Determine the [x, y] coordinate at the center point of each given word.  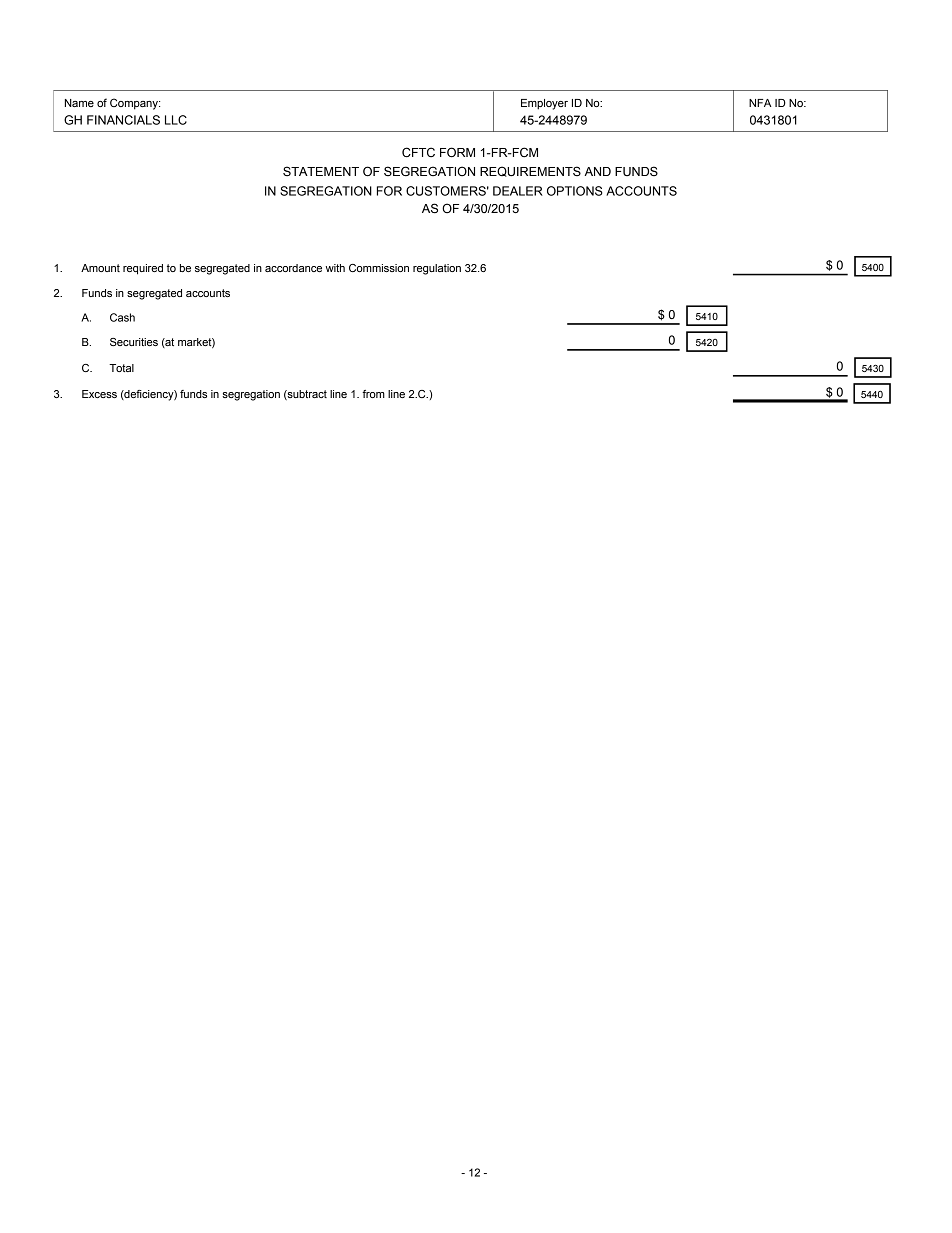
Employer [544, 104]
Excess [99, 394]
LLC [176, 120]
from [373, 394]
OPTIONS [575, 191]
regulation [437, 269]
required [143, 269]
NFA [760, 103]
